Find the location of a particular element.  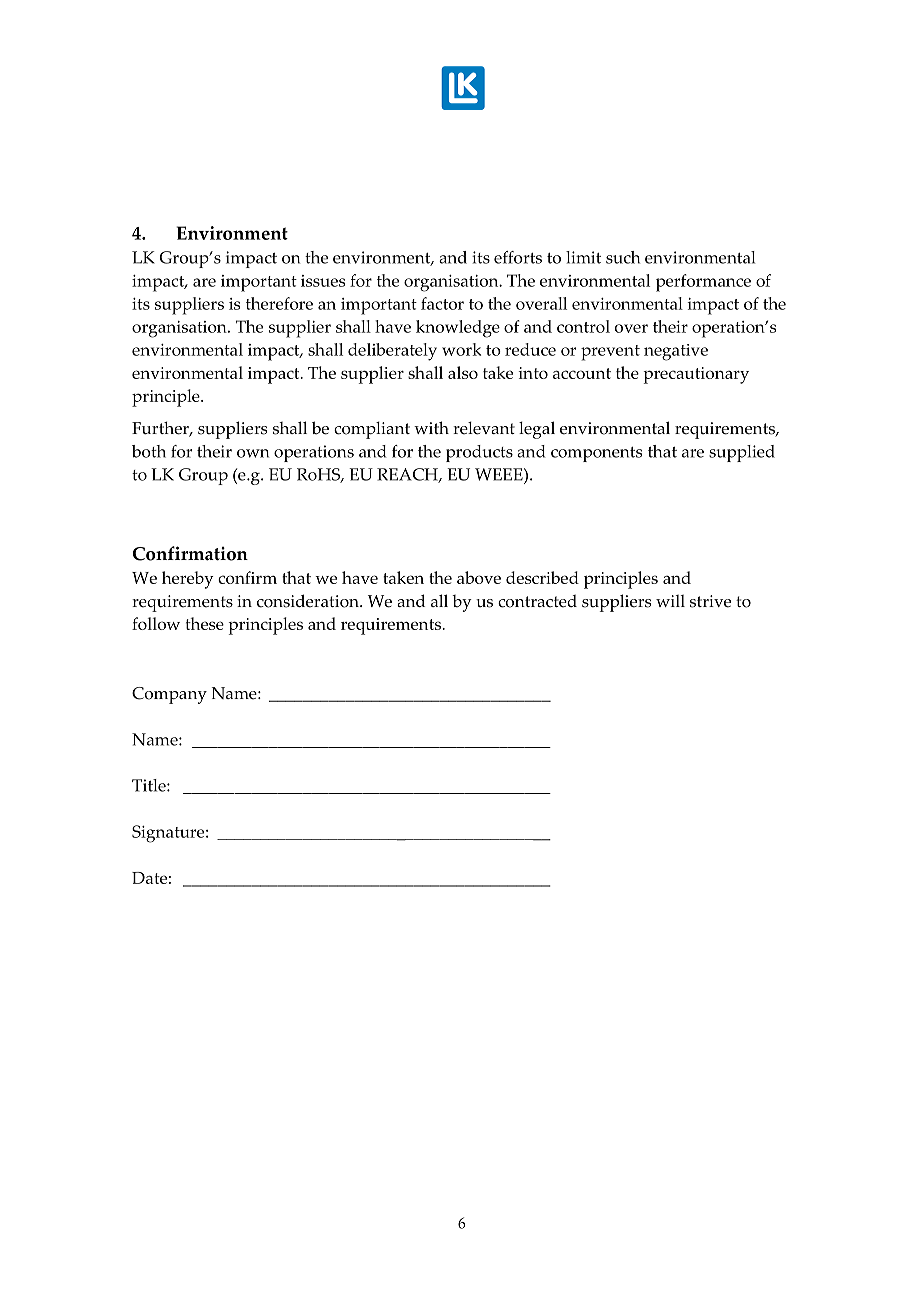

supplied is located at coordinates (742, 453).
